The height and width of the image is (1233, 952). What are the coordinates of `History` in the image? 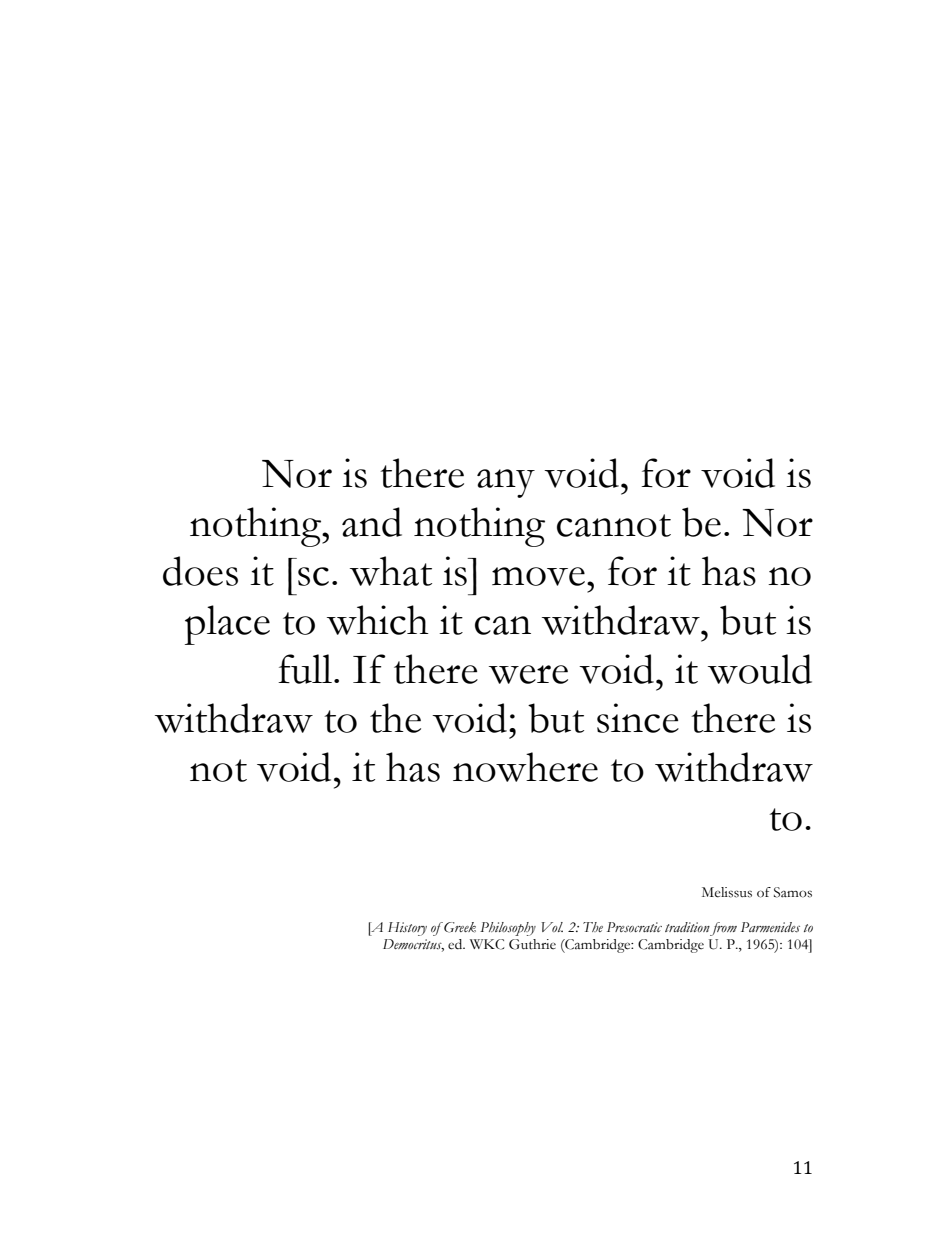 It's located at (407, 929).
